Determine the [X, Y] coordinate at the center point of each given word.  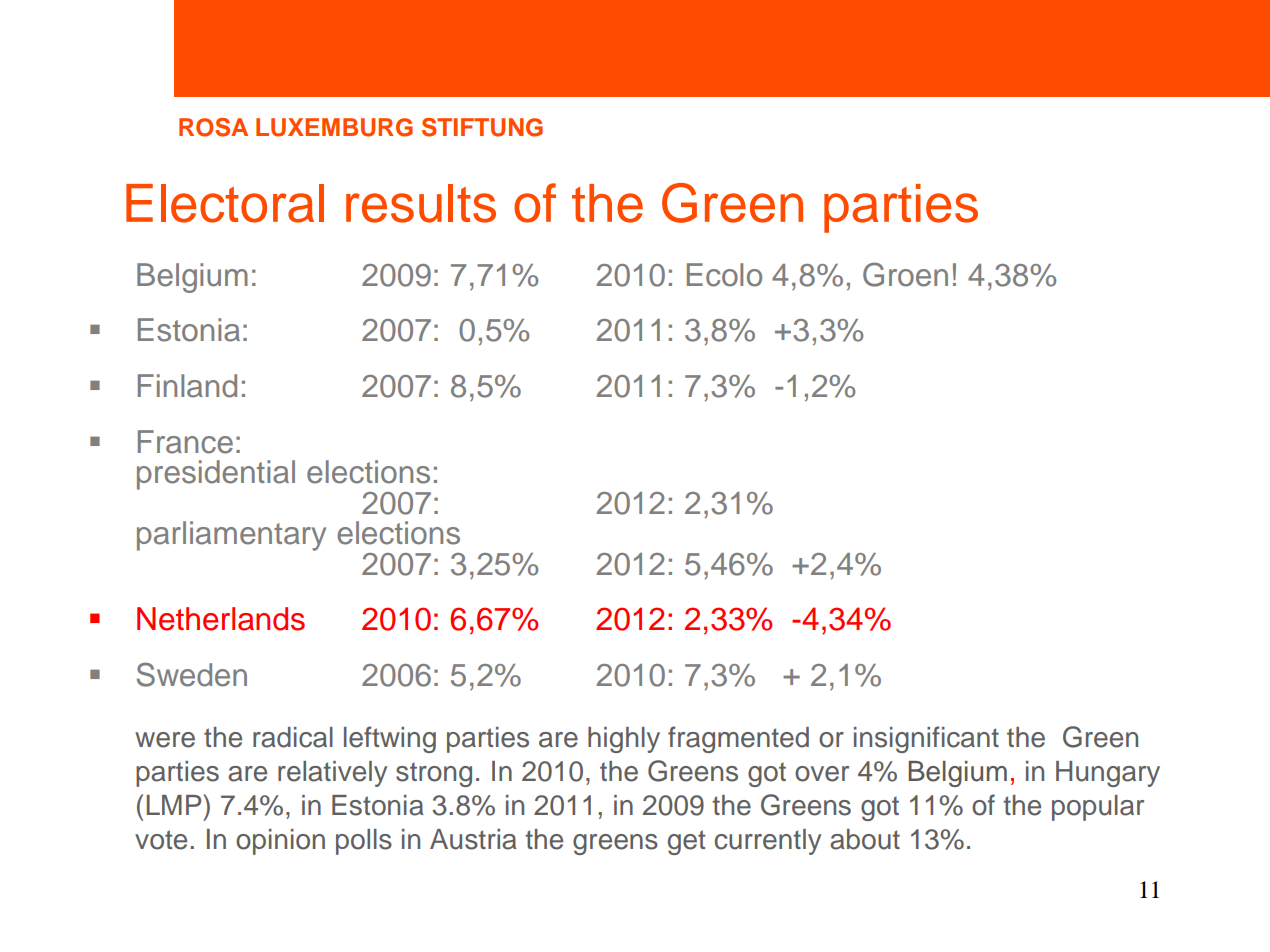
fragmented [738, 739]
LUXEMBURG [334, 127]
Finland [187, 386]
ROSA [213, 127]
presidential [216, 475]
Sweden [192, 674]
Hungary [1108, 774]
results [421, 203]
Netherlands [221, 619]
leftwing [390, 739]
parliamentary [231, 536]
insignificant [926, 739]
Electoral [225, 203]
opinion [280, 842]
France [185, 442]
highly [624, 740]
